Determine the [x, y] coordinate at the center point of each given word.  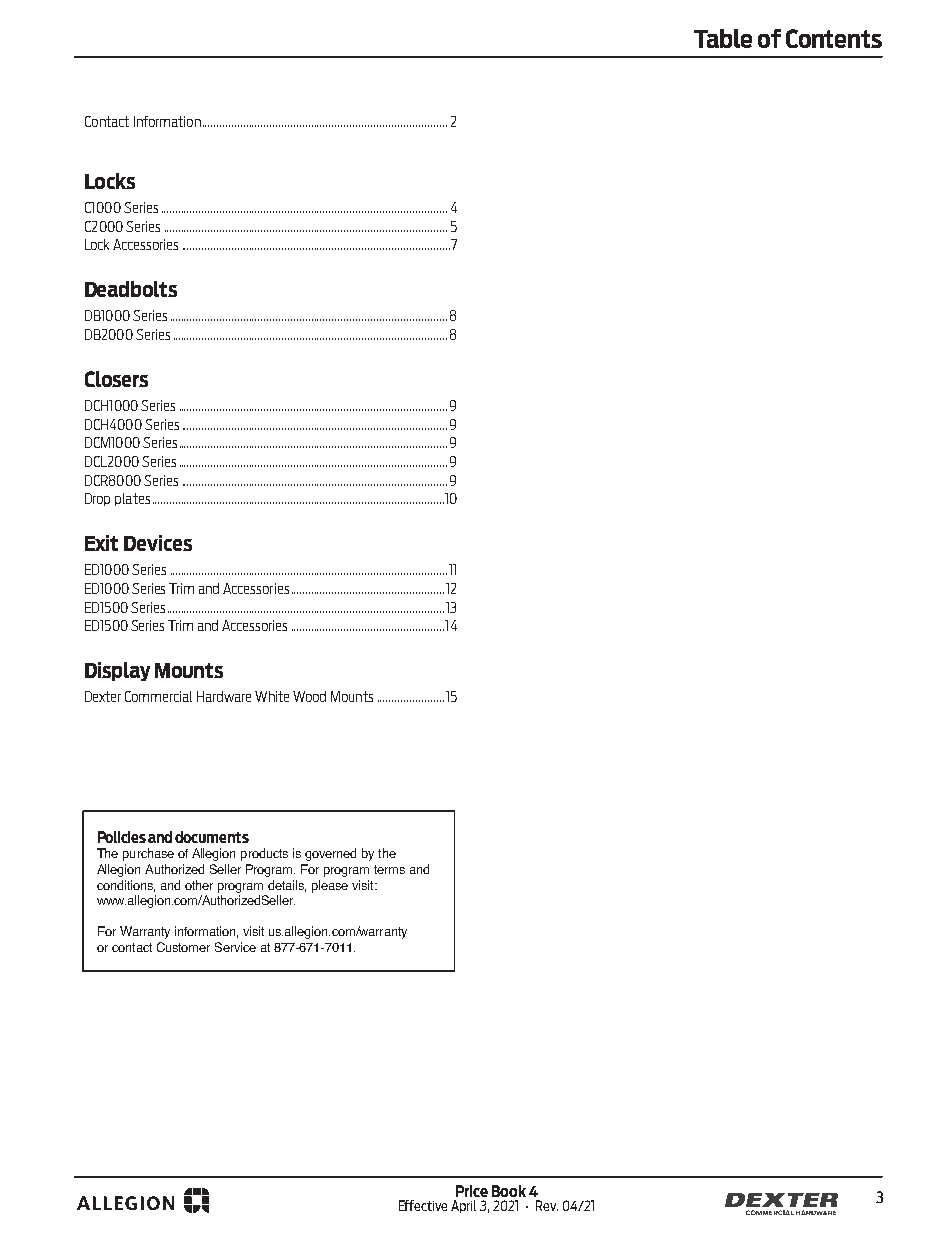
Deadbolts [131, 289]
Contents [834, 38]
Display [117, 671]
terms [389, 869]
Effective [423, 1205]
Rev [547, 1205]
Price [472, 1191]
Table [723, 38]
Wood [309, 696]
